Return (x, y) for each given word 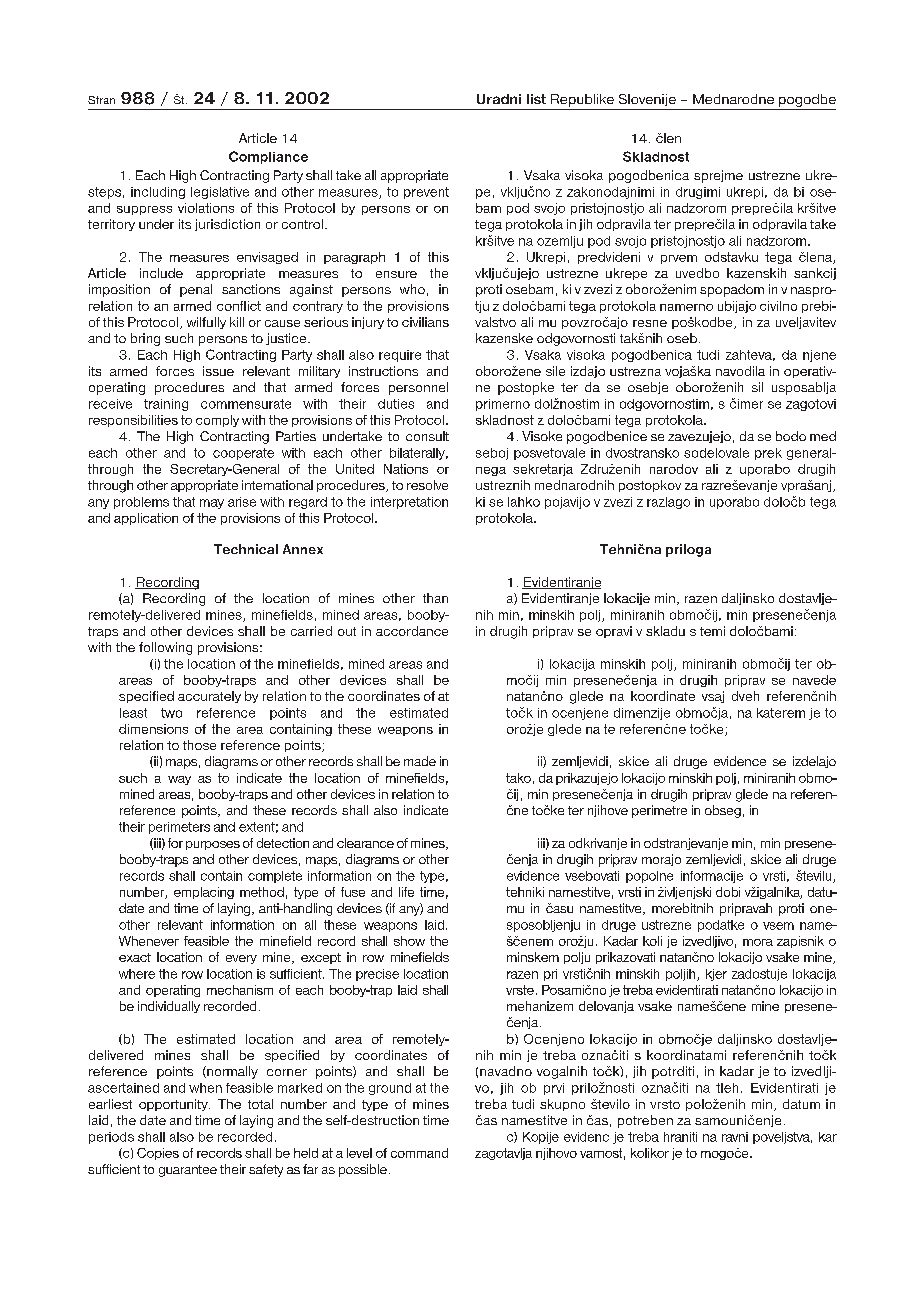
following (165, 648)
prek (768, 454)
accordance (412, 631)
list (536, 99)
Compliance (268, 157)
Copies (158, 1154)
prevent (426, 193)
